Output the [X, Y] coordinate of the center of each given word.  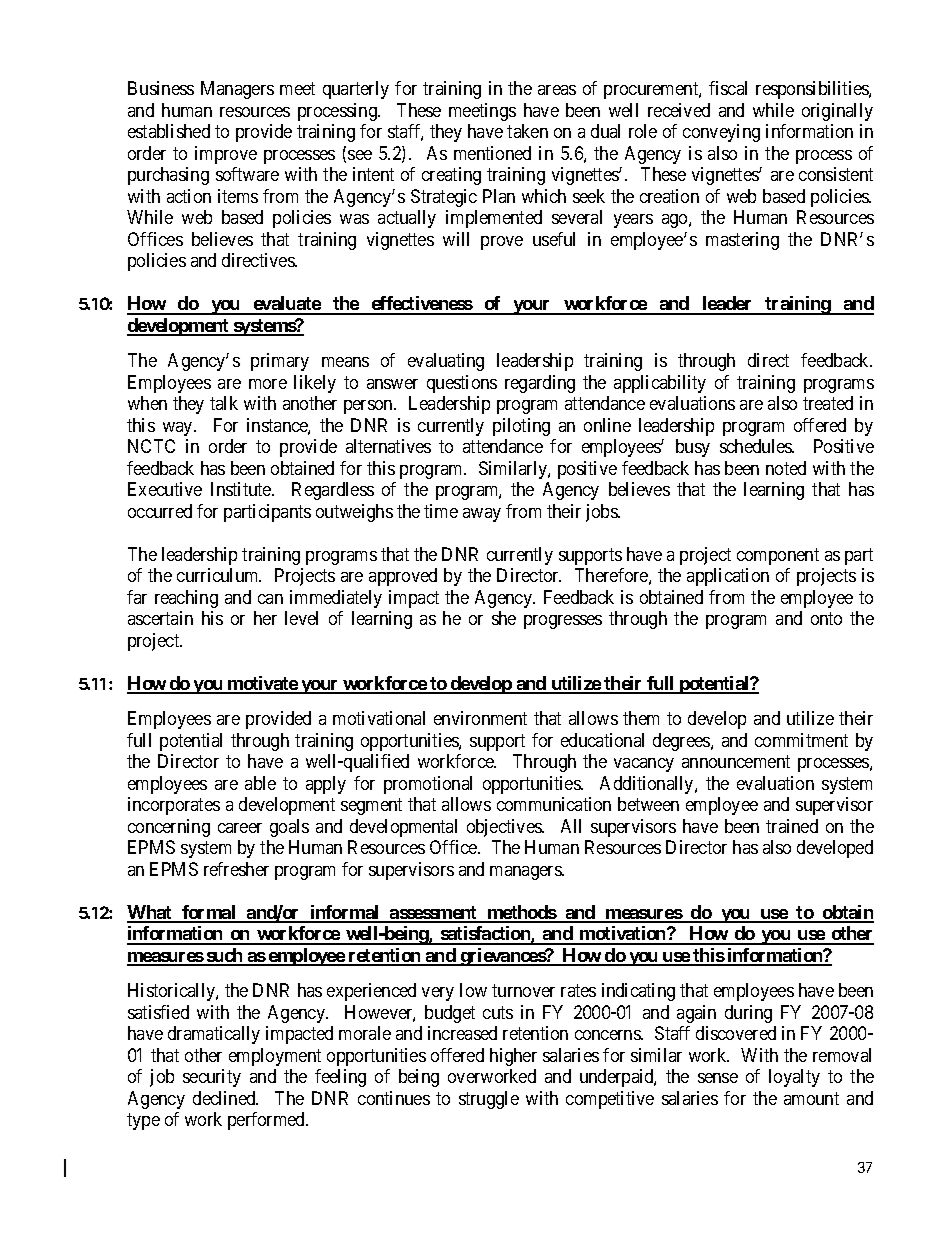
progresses [563, 622]
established [169, 131]
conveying [721, 133]
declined [225, 1098]
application [728, 577]
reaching [186, 599]
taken [527, 131]
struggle [489, 1100]
